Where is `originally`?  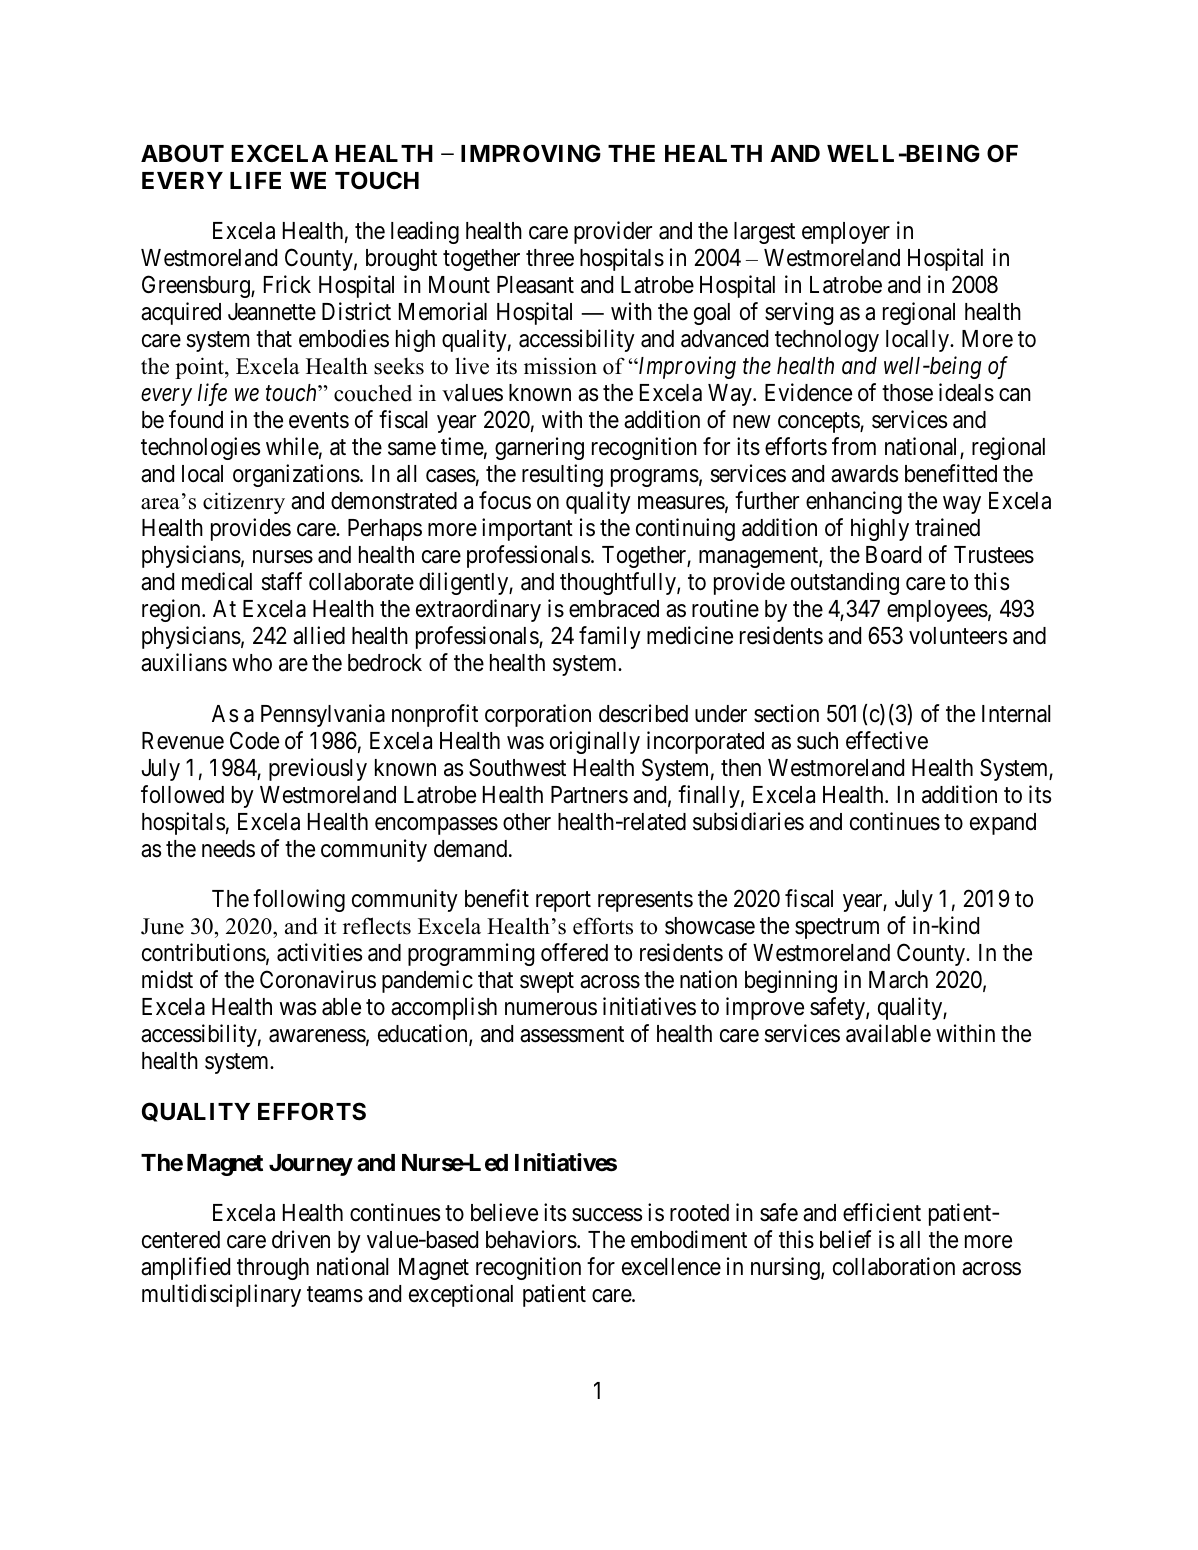
originally is located at coordinates (595, 742).
